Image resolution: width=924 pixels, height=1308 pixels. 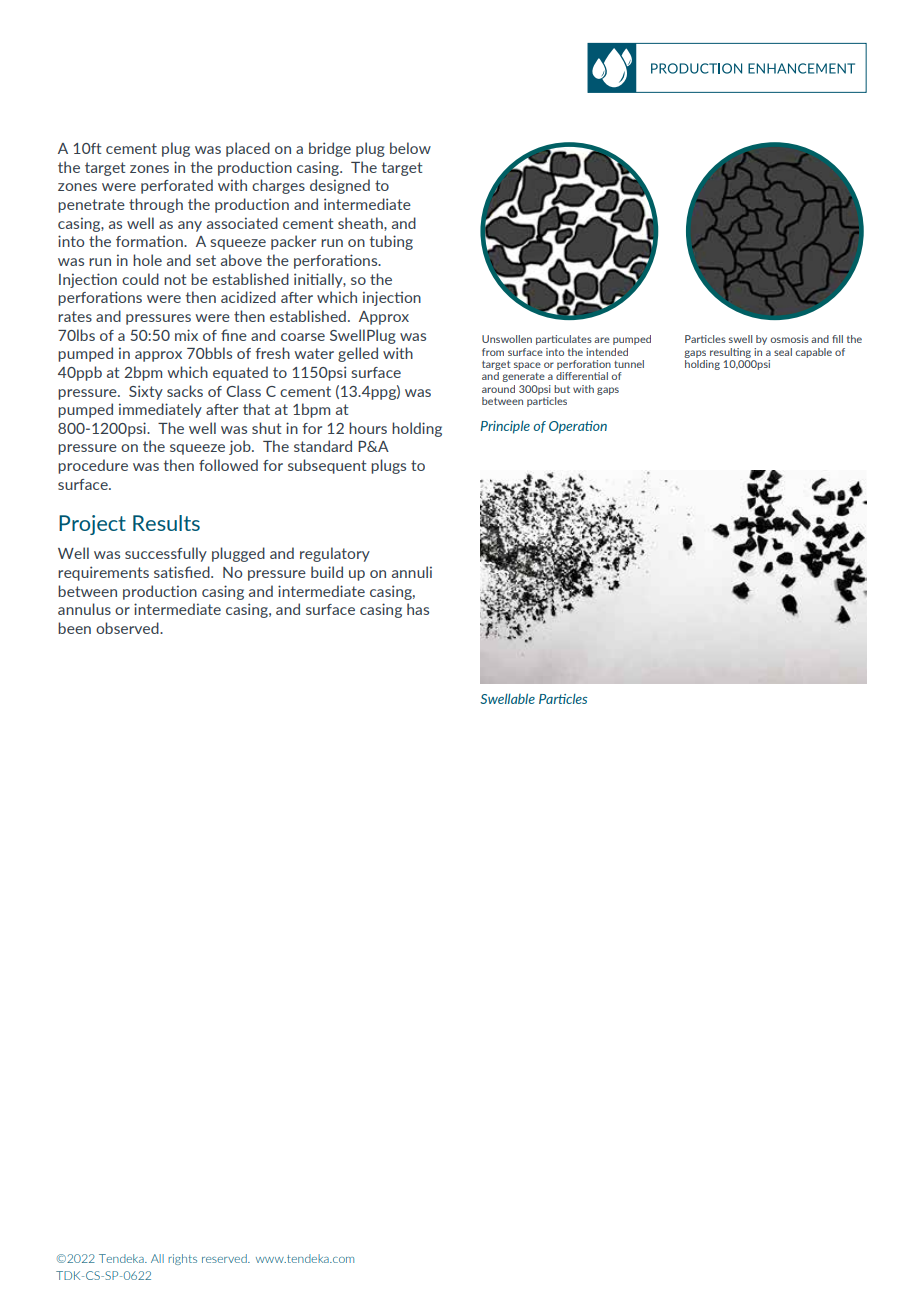 I want to click on below, so click(x=410, y=148).
